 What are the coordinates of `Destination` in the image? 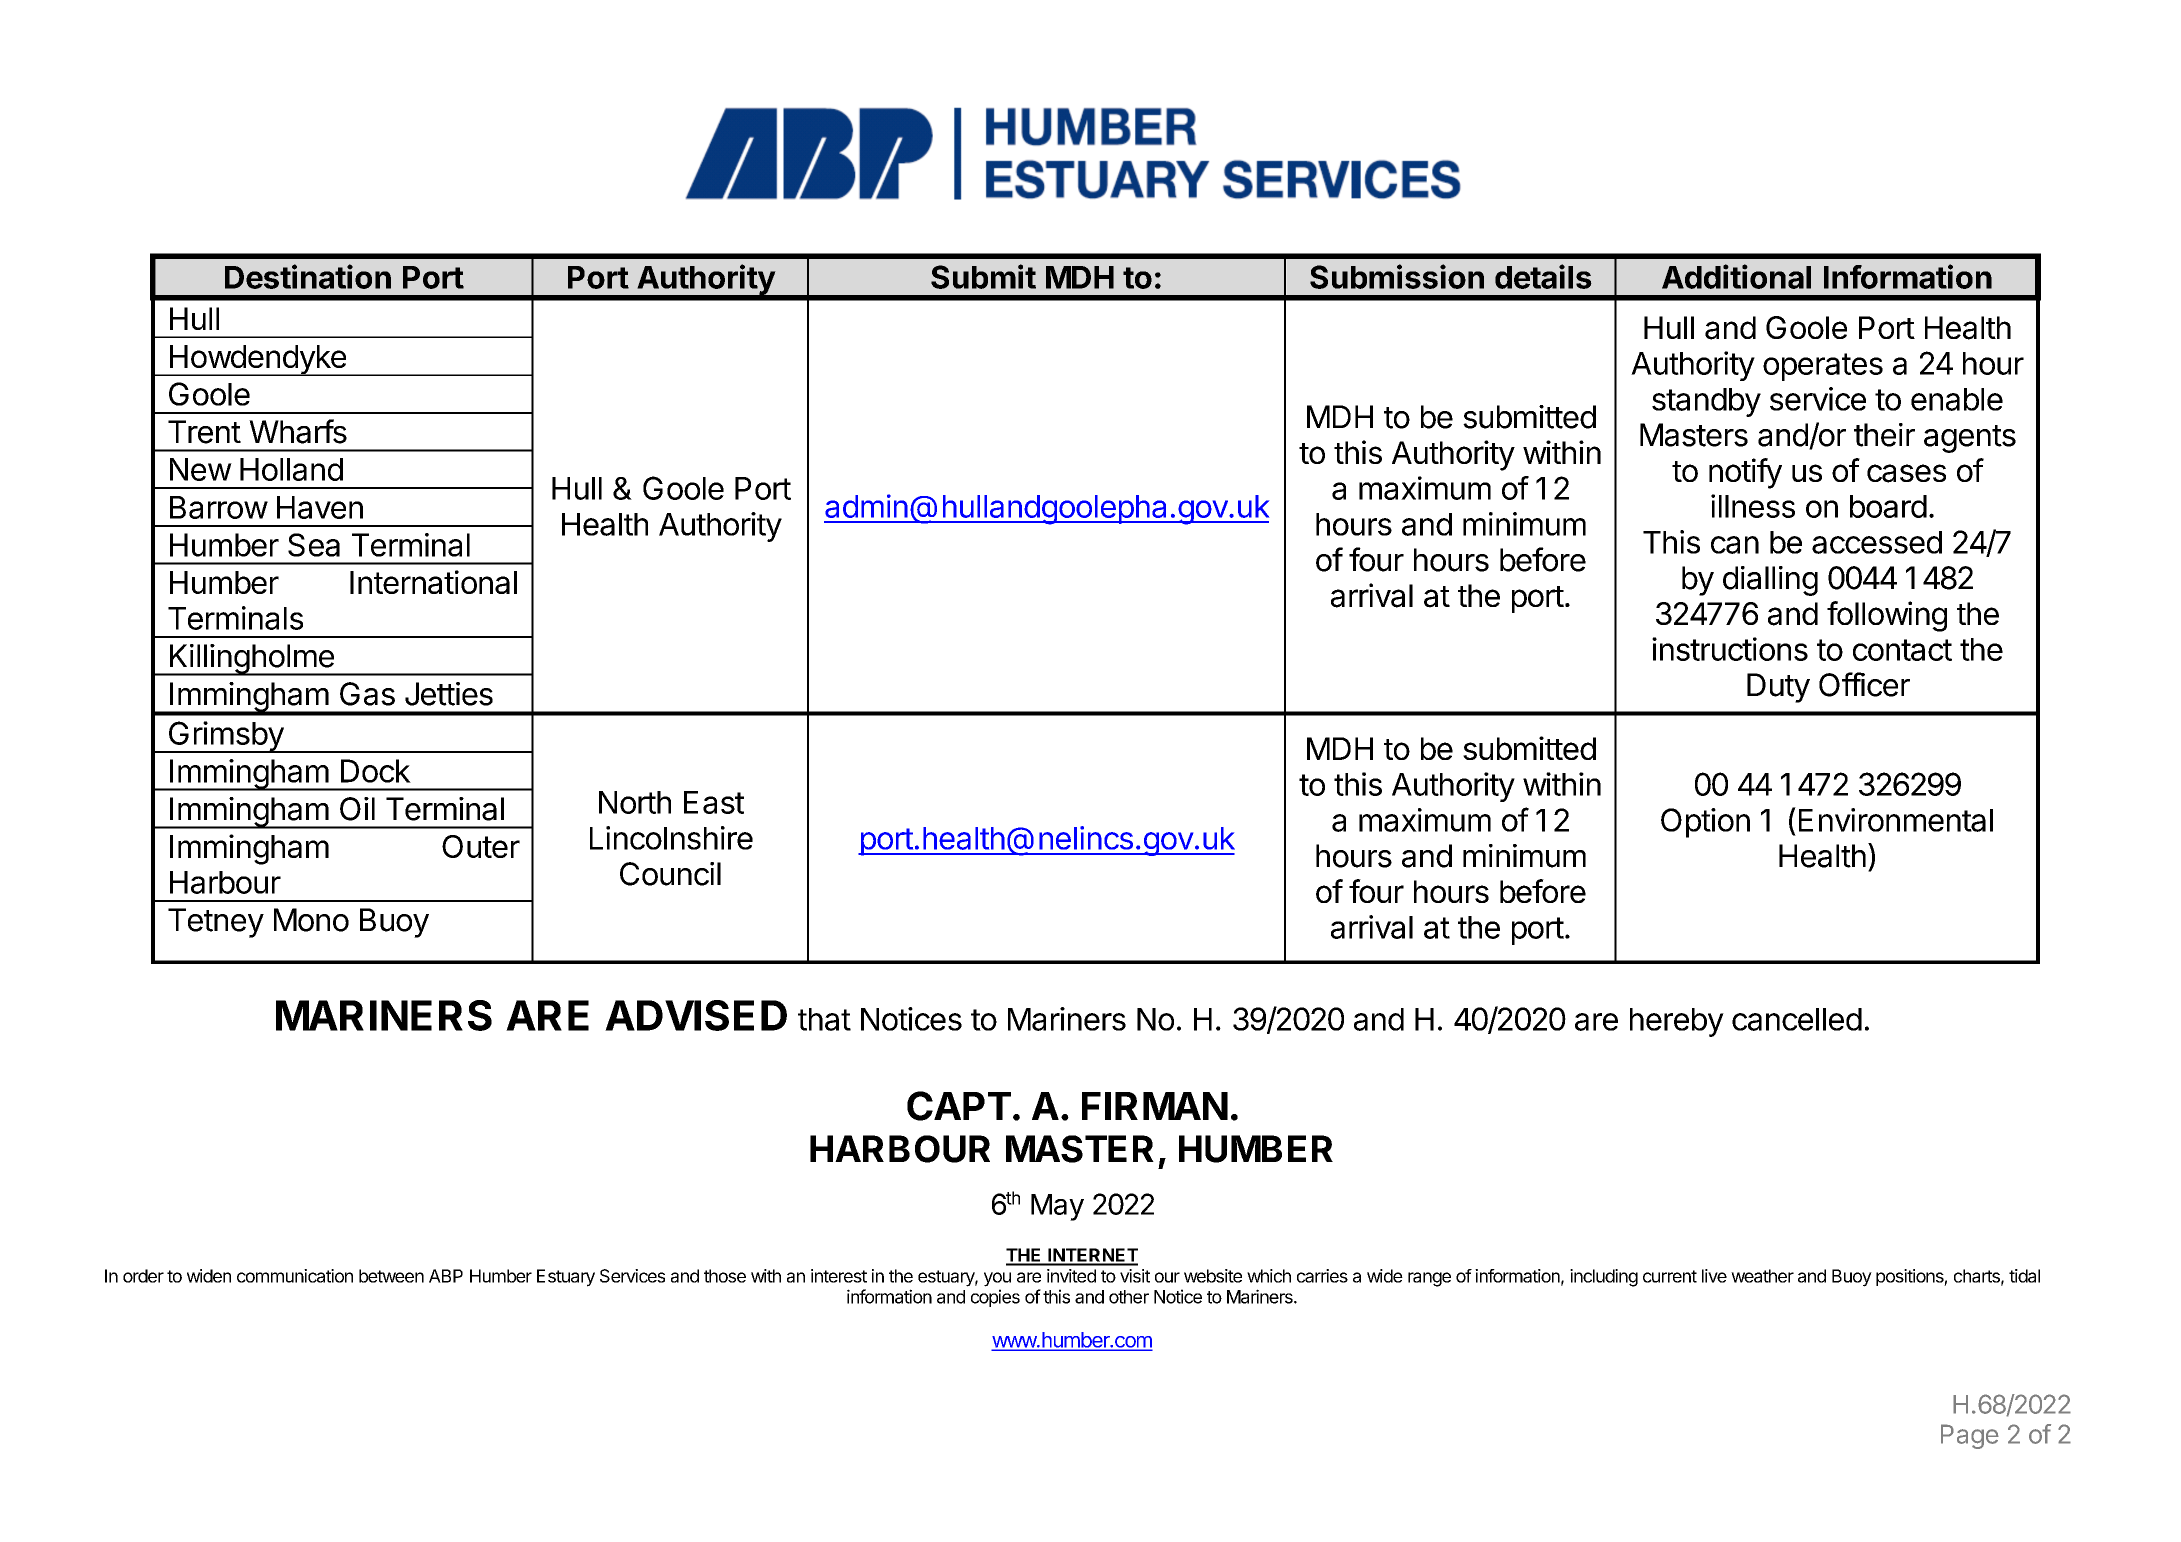 It's located at (308, 276).
